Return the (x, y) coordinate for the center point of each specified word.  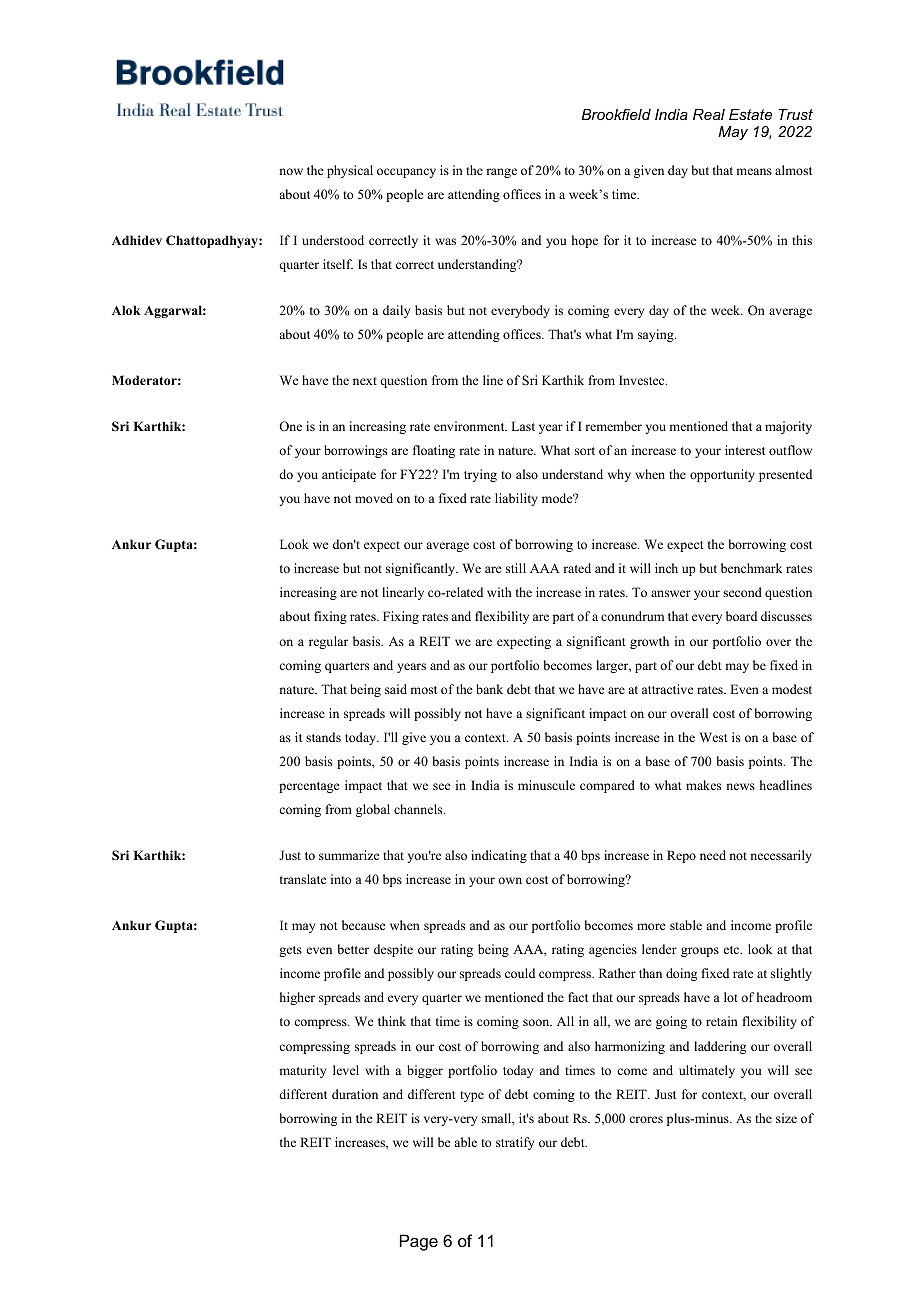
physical (350, 171)
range (501, 173)
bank (489, 689)
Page (419, 1242)
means (754, 171)
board (741, 616)
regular (328, 642)
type (472, 1096)
